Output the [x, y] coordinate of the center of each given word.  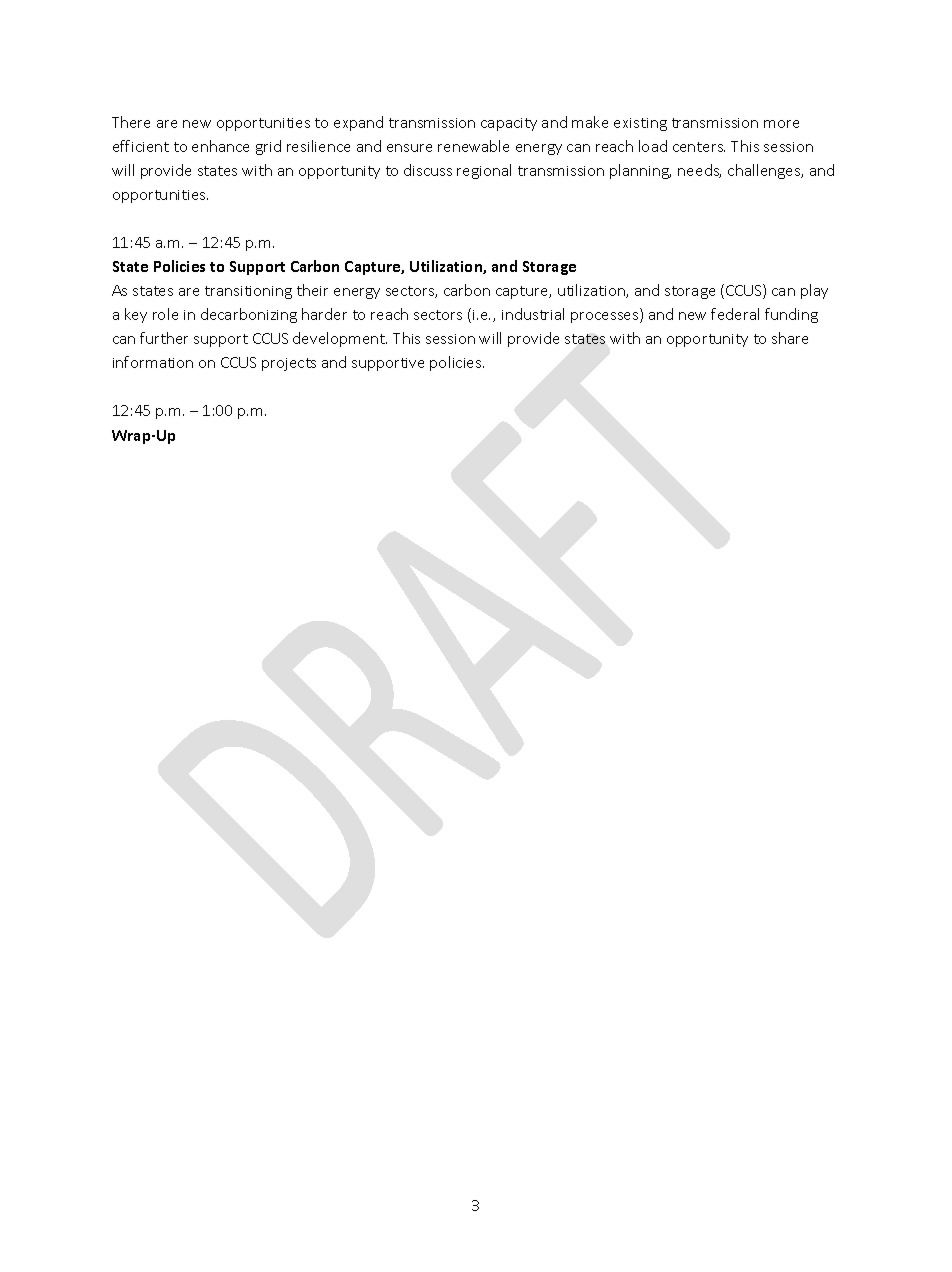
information [153, 362]
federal [735, 314]
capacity [509, 124]
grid [268, 147]
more [781, 124]
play [814, 291]
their [312, 290]
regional [484, 171]
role [165, 314]
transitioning [248, 292]
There [131, 122]
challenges [765, 171]
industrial [533, 314]
